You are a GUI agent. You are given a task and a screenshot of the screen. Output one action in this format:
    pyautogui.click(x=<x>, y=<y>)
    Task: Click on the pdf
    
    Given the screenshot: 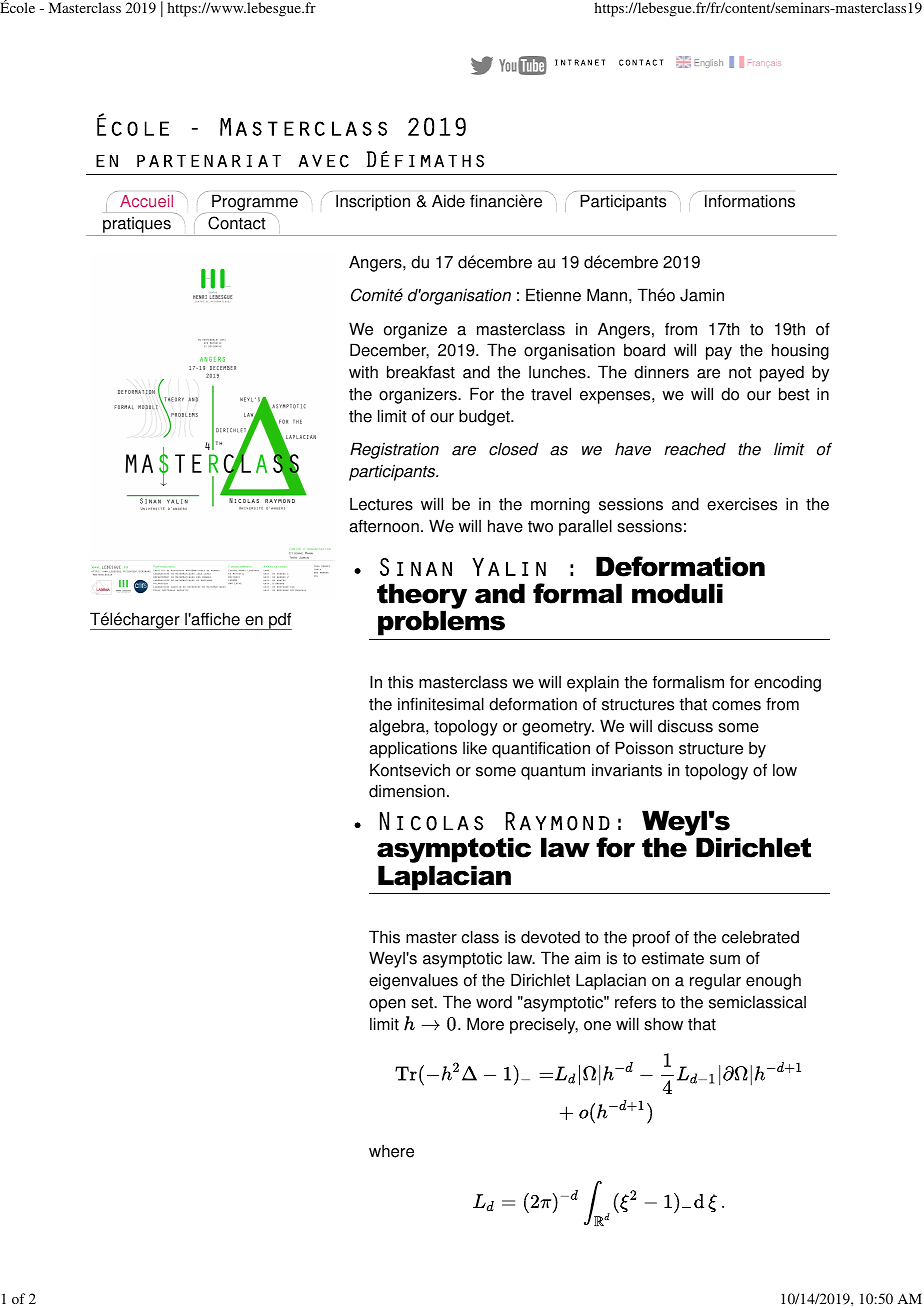 What is the action you would take?
    pyautogui.click(x=279, y=621)
